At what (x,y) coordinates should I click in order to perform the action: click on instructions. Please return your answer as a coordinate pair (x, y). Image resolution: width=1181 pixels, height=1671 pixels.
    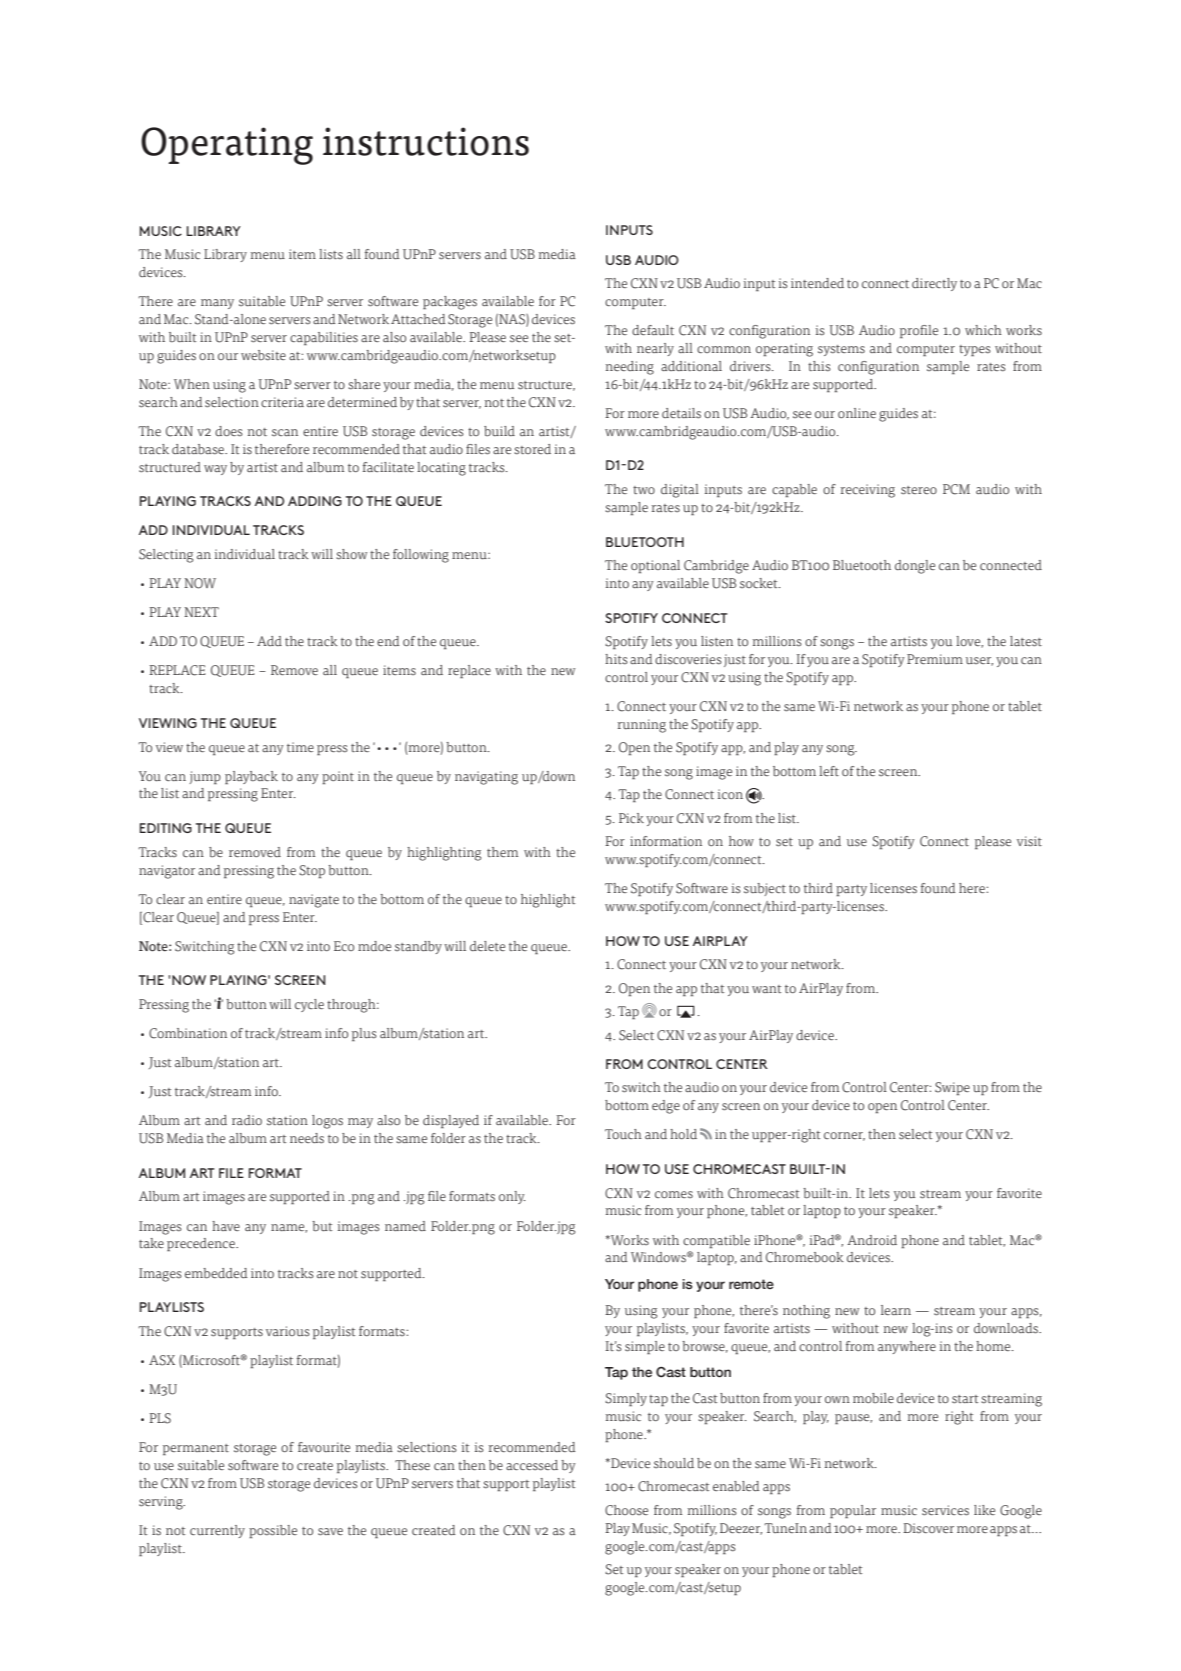
    Looking at the image, I should click on (426, 141).
